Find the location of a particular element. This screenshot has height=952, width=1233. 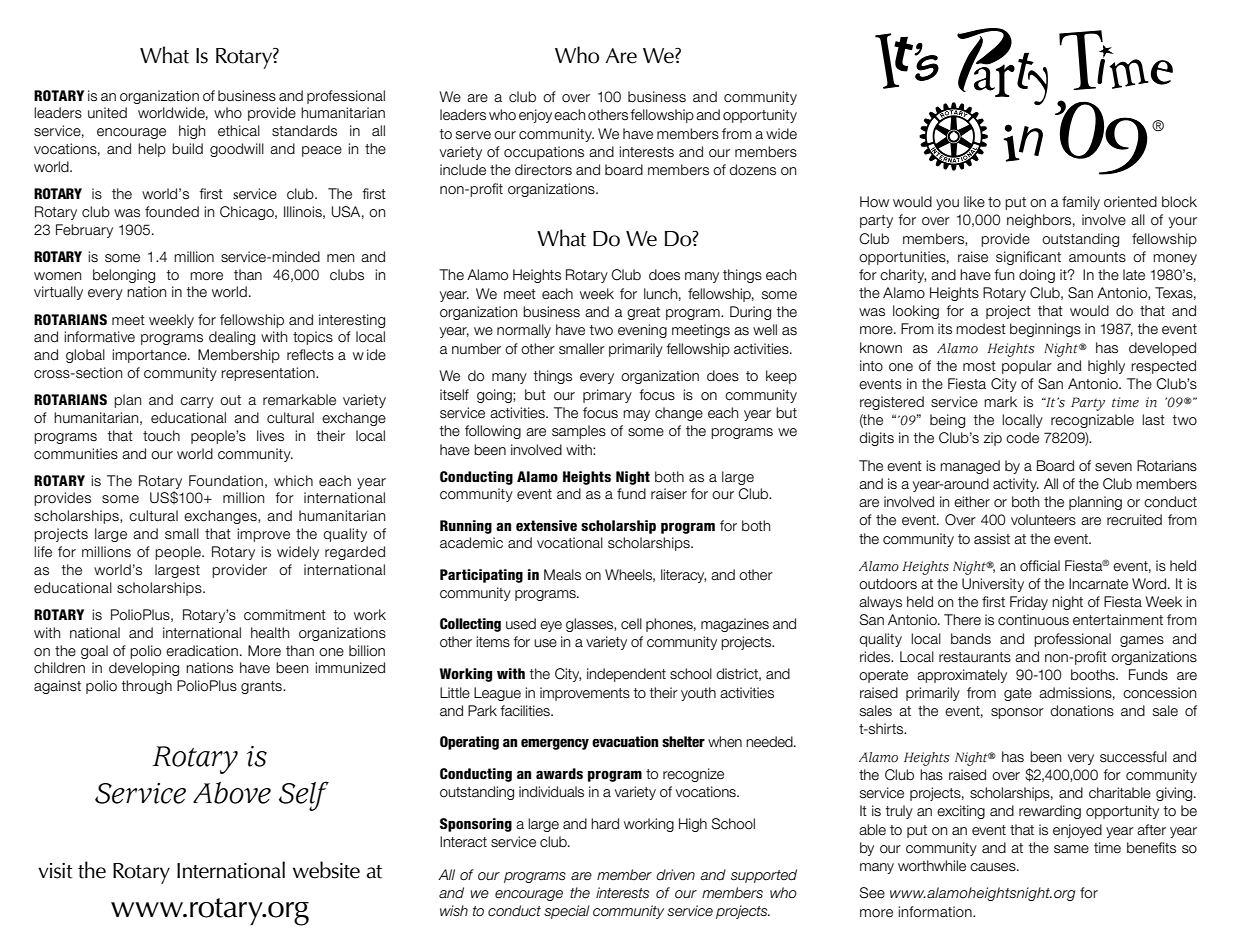

driven is located at coordinates (675, 875).
